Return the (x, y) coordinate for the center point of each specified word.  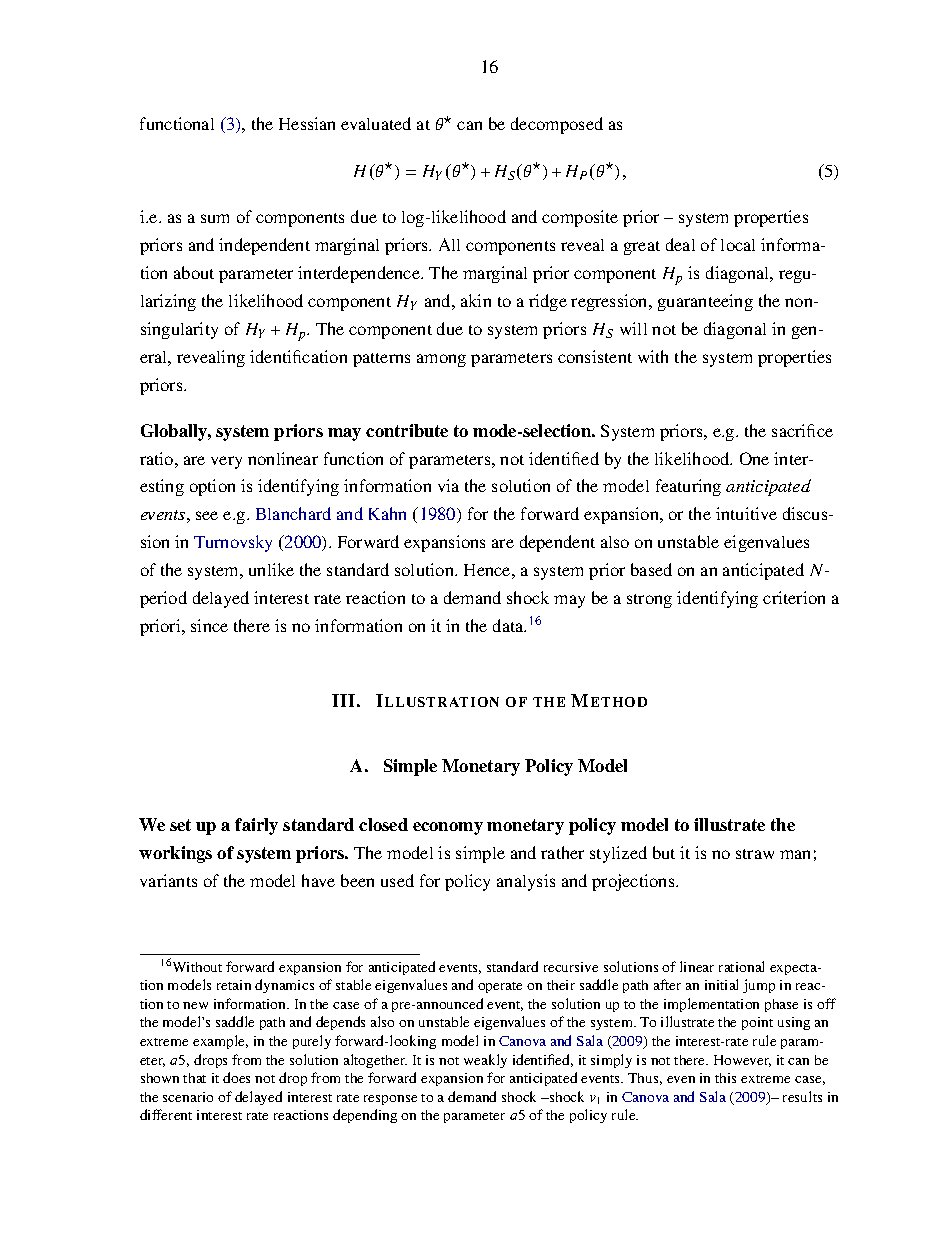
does (236, 1077)
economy (448, 828)
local (738, 245)
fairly (256, 826)
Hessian (307, 123)
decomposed (557, 125)
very (226, 462)
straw (755, 854)
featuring (688, 487)
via (448, 485)
